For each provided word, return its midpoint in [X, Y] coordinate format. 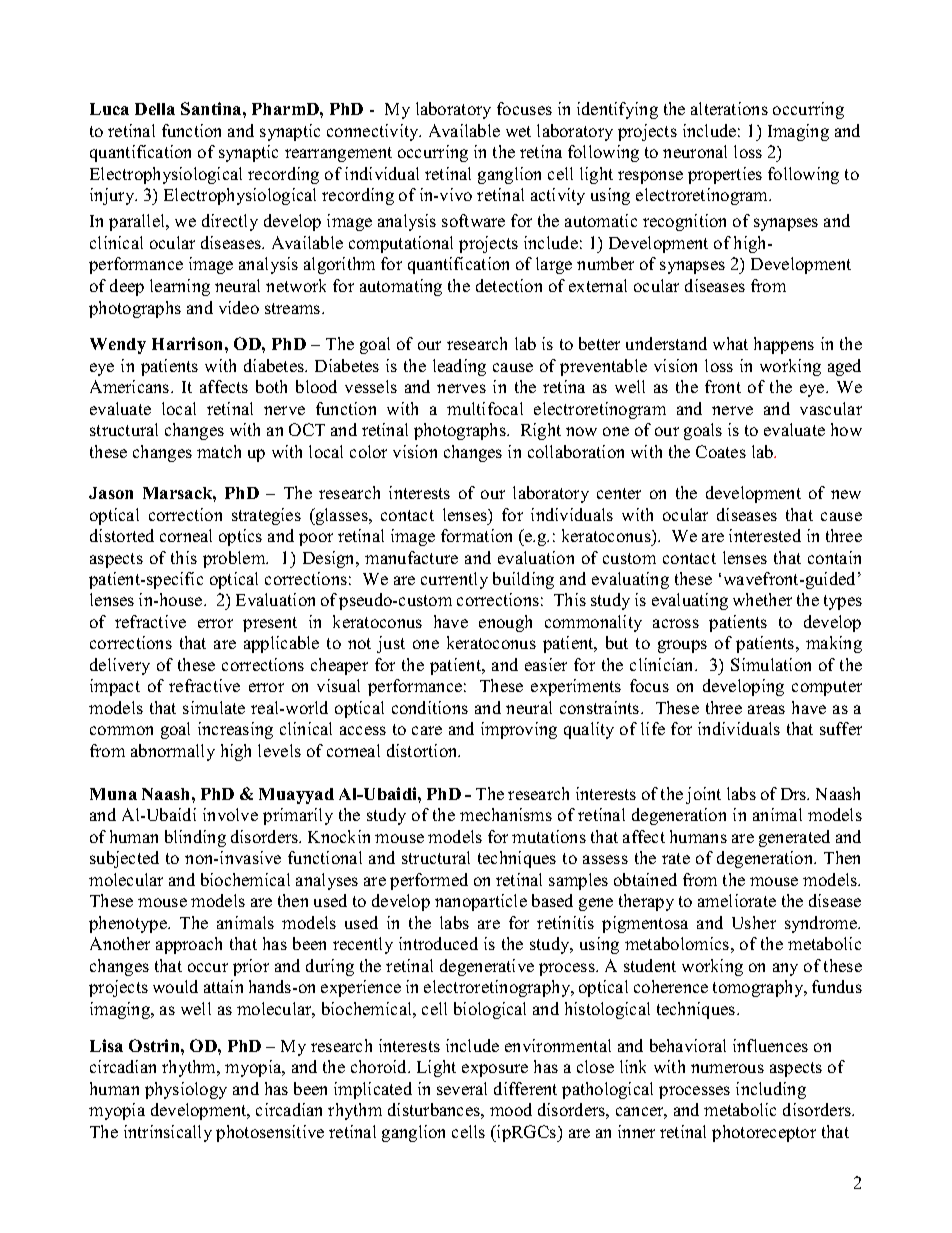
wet [518, 131]
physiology [186, 1090]
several [462, 1088]
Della [155, 109]
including [771, 1090]
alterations [729, 108]
